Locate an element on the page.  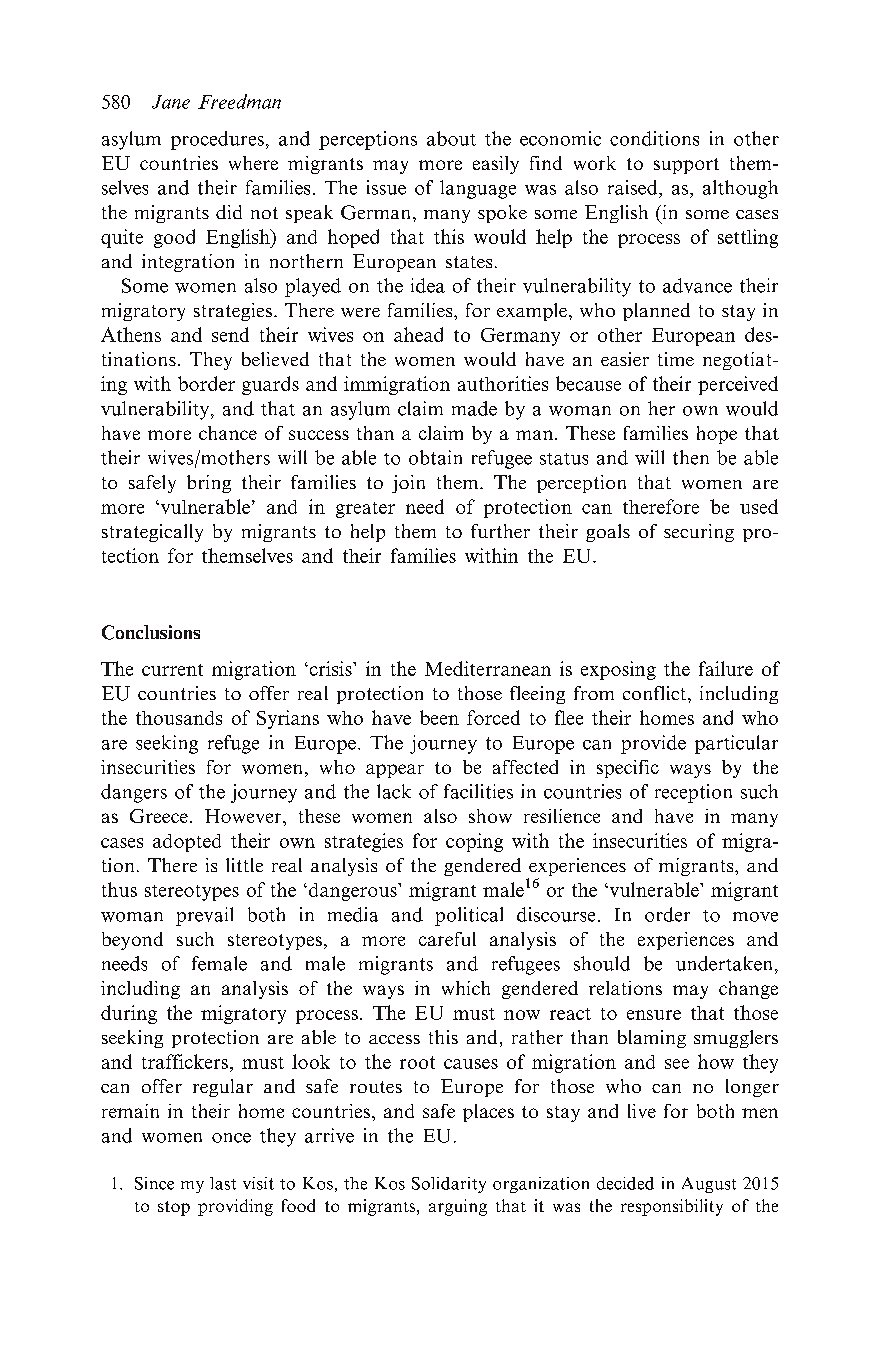
August is located at coordinates (709, 1185).
